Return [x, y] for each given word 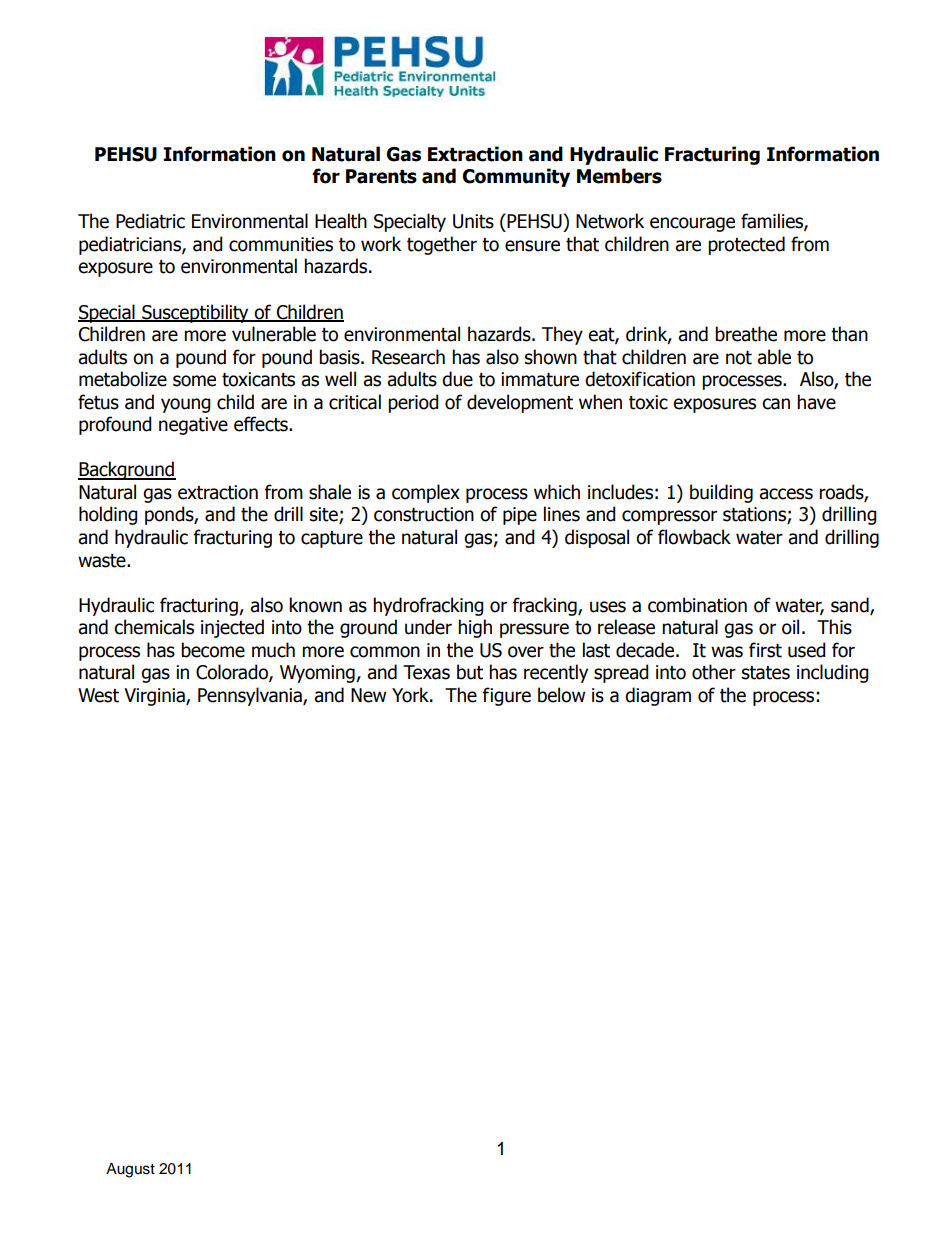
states [766, 673]
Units [473, 221]
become [213, 650]
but [470, 672]
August [130, 1170]
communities [281, 244]
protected [746, 245]
